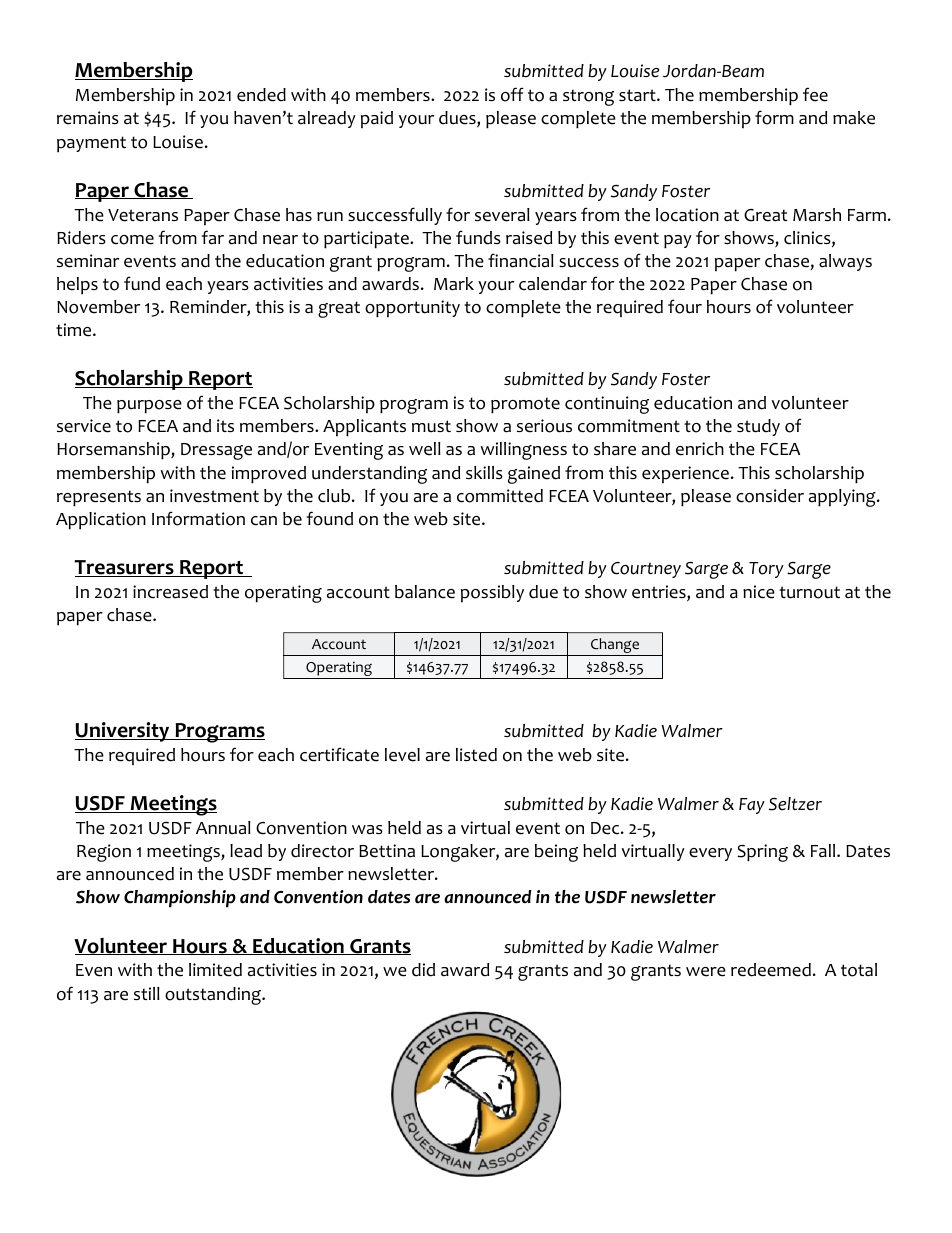 The width and height of the page is (952, 1233). Describe the element at coordinates (815, 94) in the page. I see `fee` at that location.
